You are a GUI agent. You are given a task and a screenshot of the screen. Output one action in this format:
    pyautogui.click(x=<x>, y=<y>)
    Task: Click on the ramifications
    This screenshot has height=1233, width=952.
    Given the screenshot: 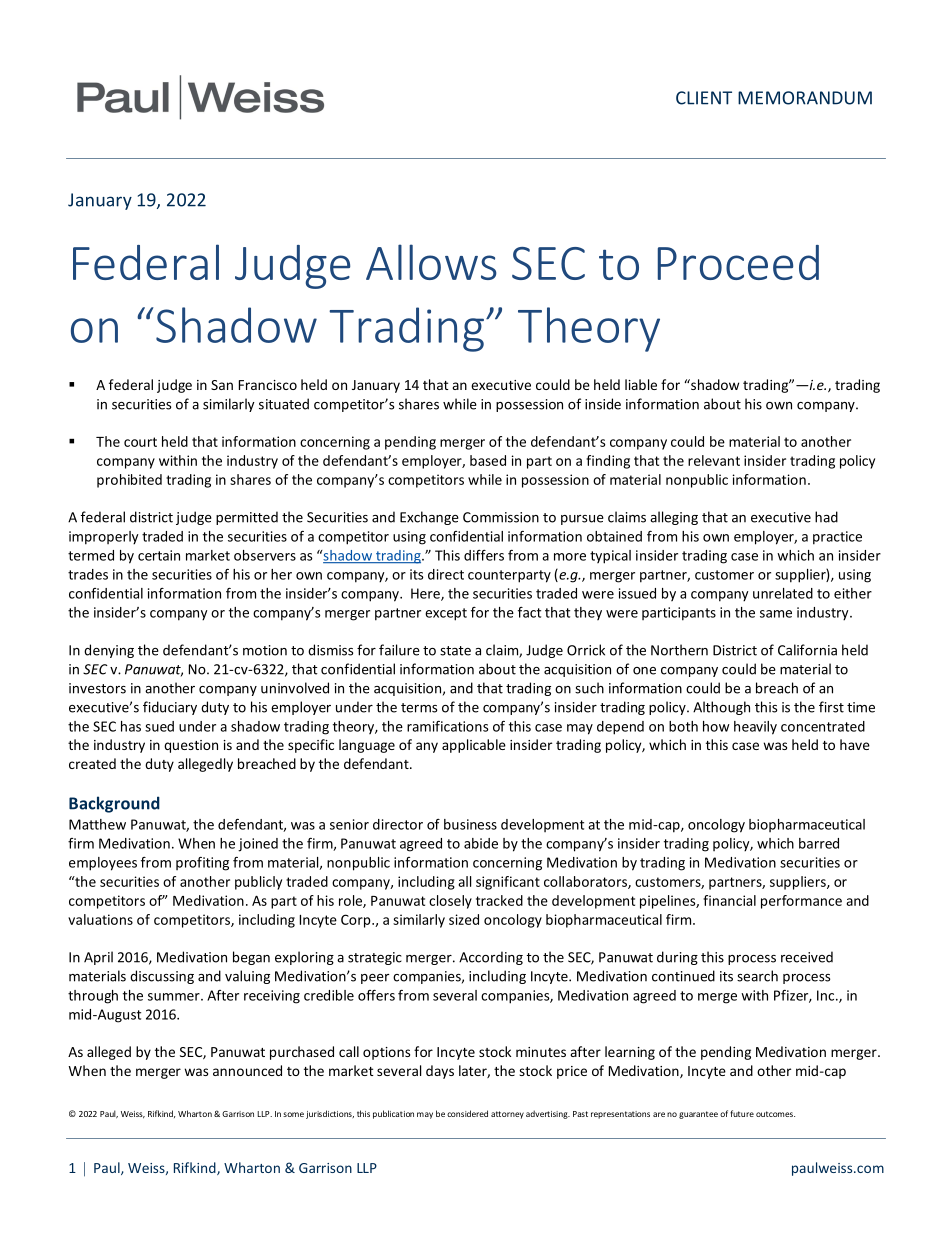 What is the action you would take?
    pyautogui.click(x=448, y=726)
